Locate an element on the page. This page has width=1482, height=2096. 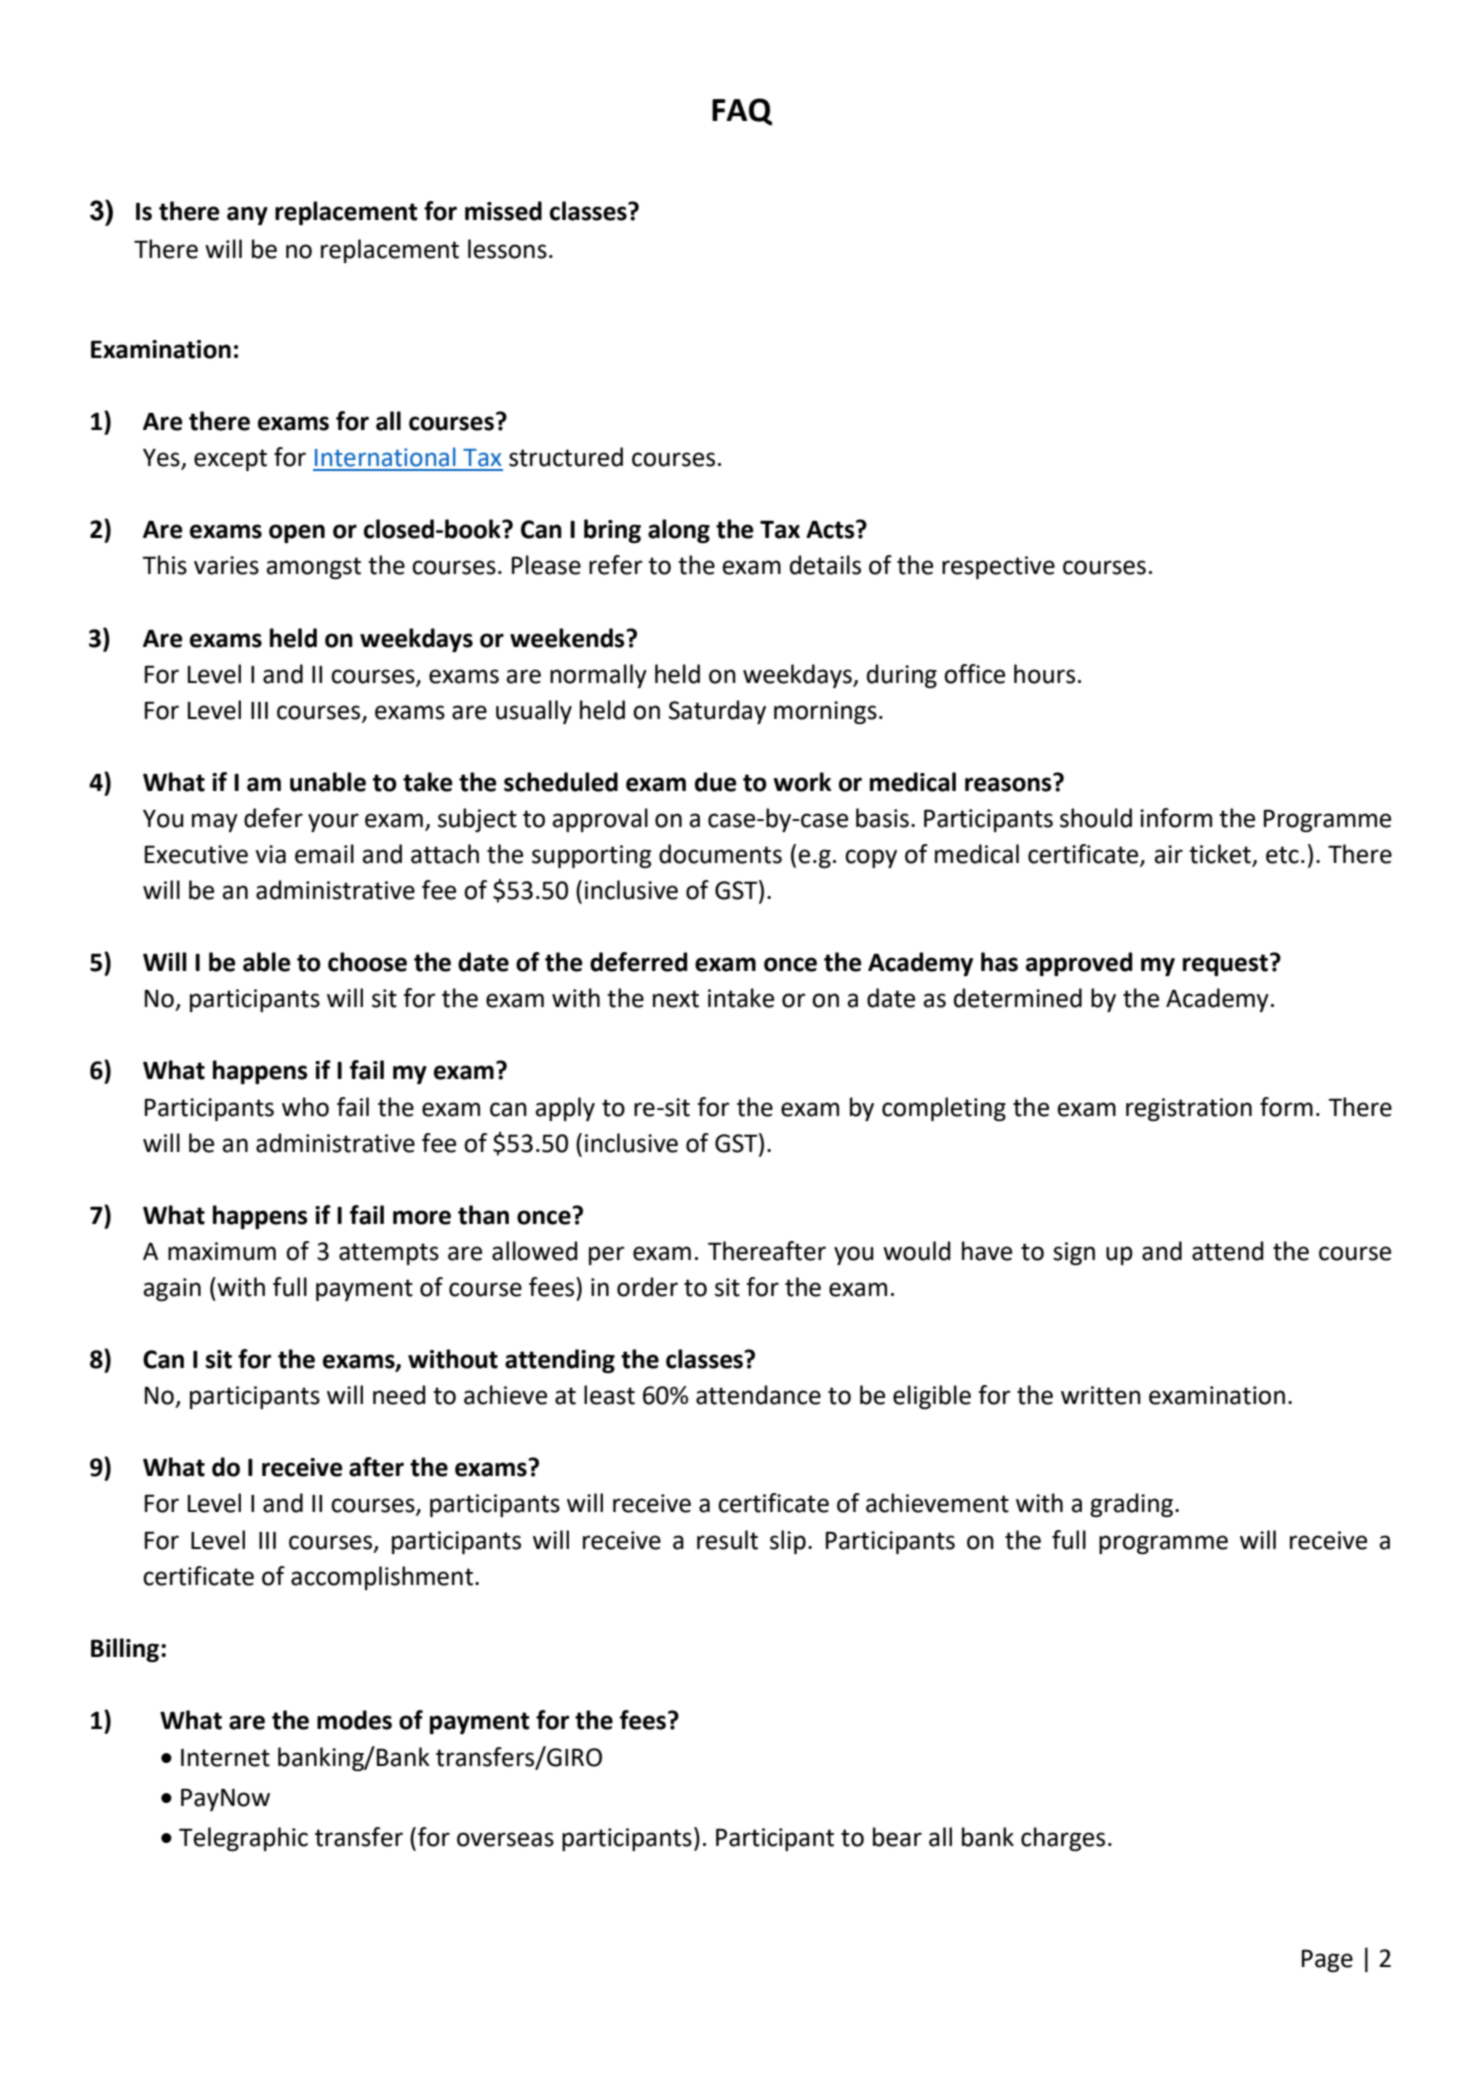
Saturday is located at coordinates (717, 712).
